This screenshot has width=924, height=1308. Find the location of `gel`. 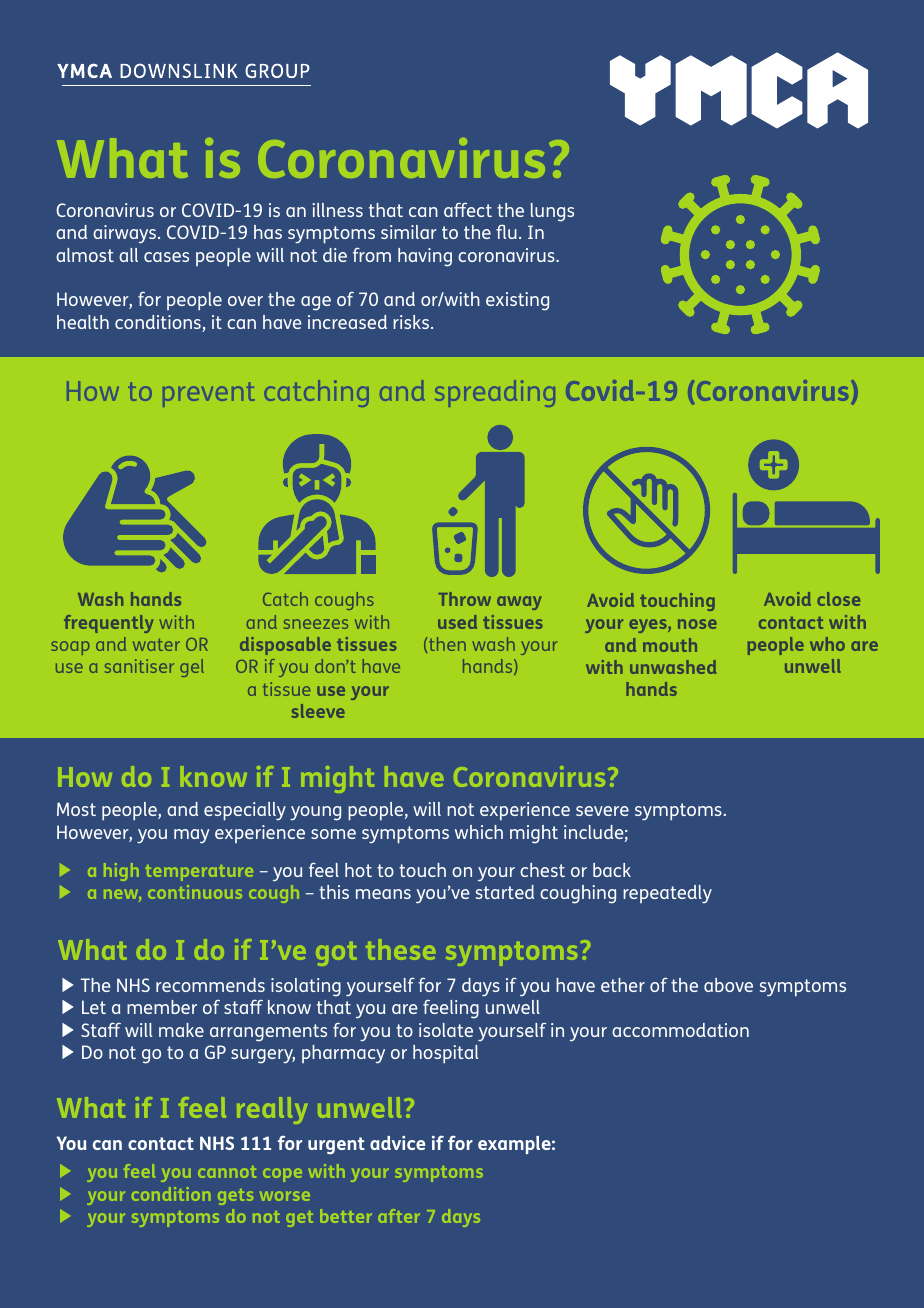

gel is located at coordinates (192, 668).
